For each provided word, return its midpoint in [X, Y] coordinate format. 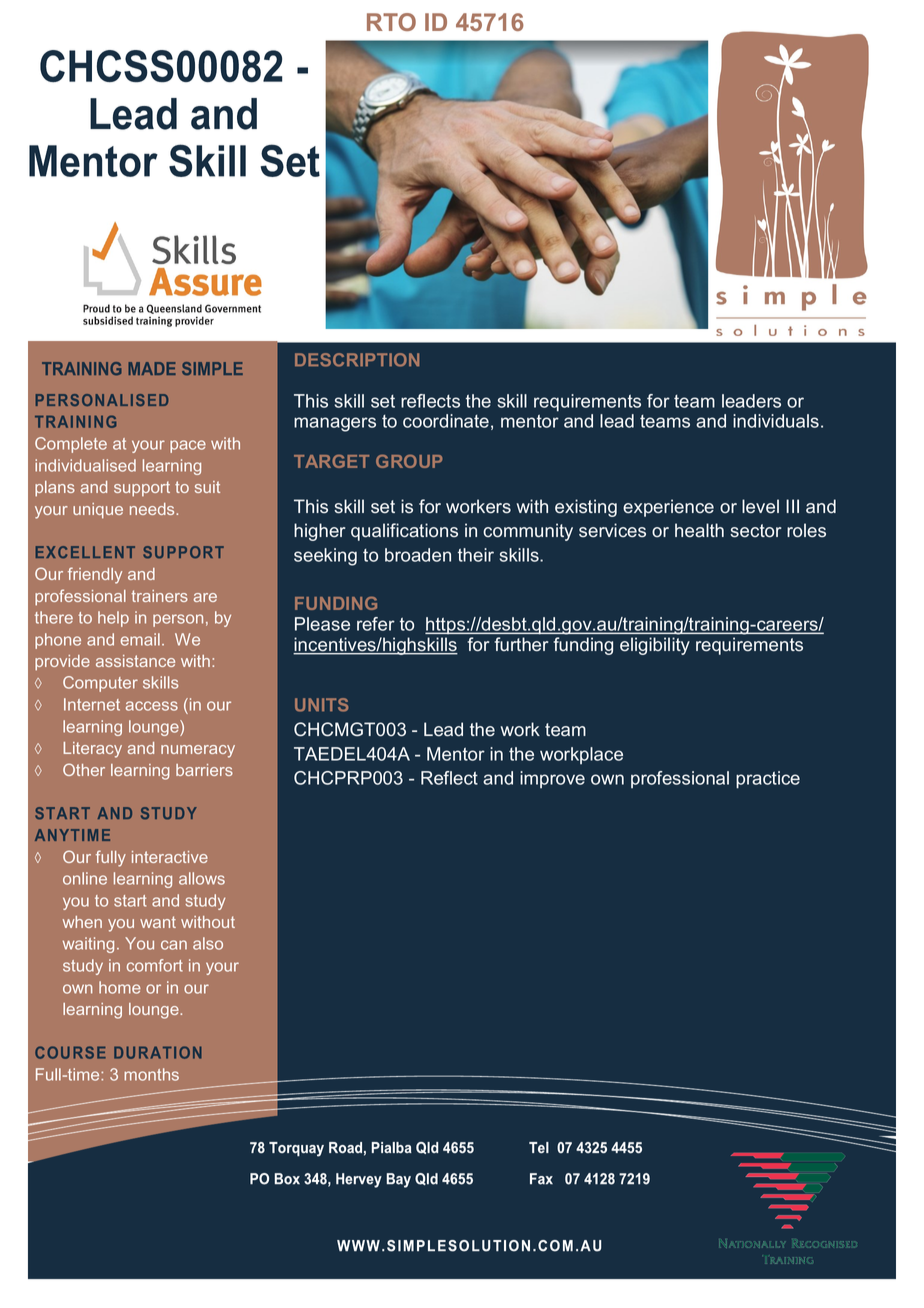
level [760, 506]
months [151, 1074]
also [208, 943]
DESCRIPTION [357, 360]
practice [768, 780]
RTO [391, 22]
